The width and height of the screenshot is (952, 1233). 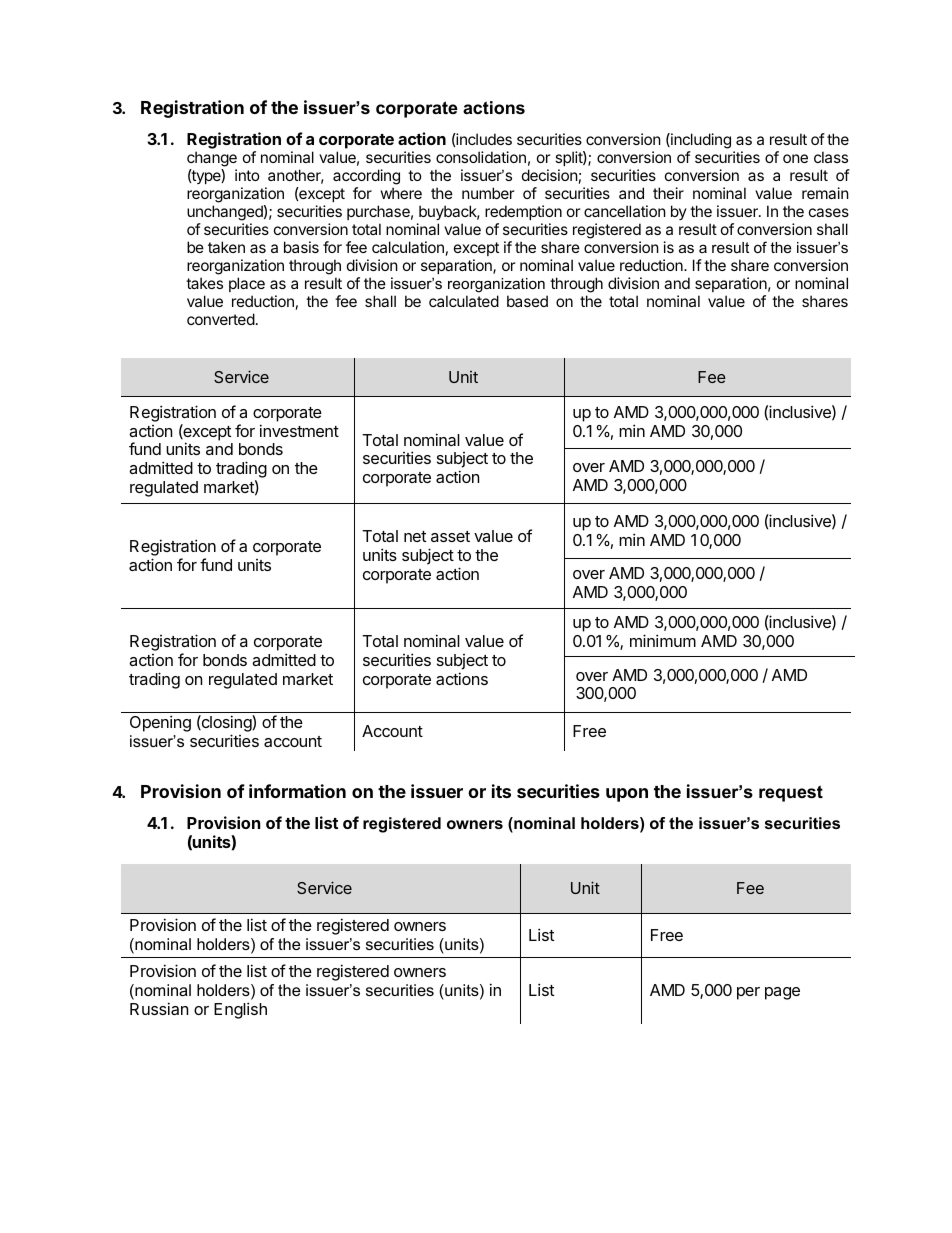 I want to click on based, so click(x=527, y=301).
